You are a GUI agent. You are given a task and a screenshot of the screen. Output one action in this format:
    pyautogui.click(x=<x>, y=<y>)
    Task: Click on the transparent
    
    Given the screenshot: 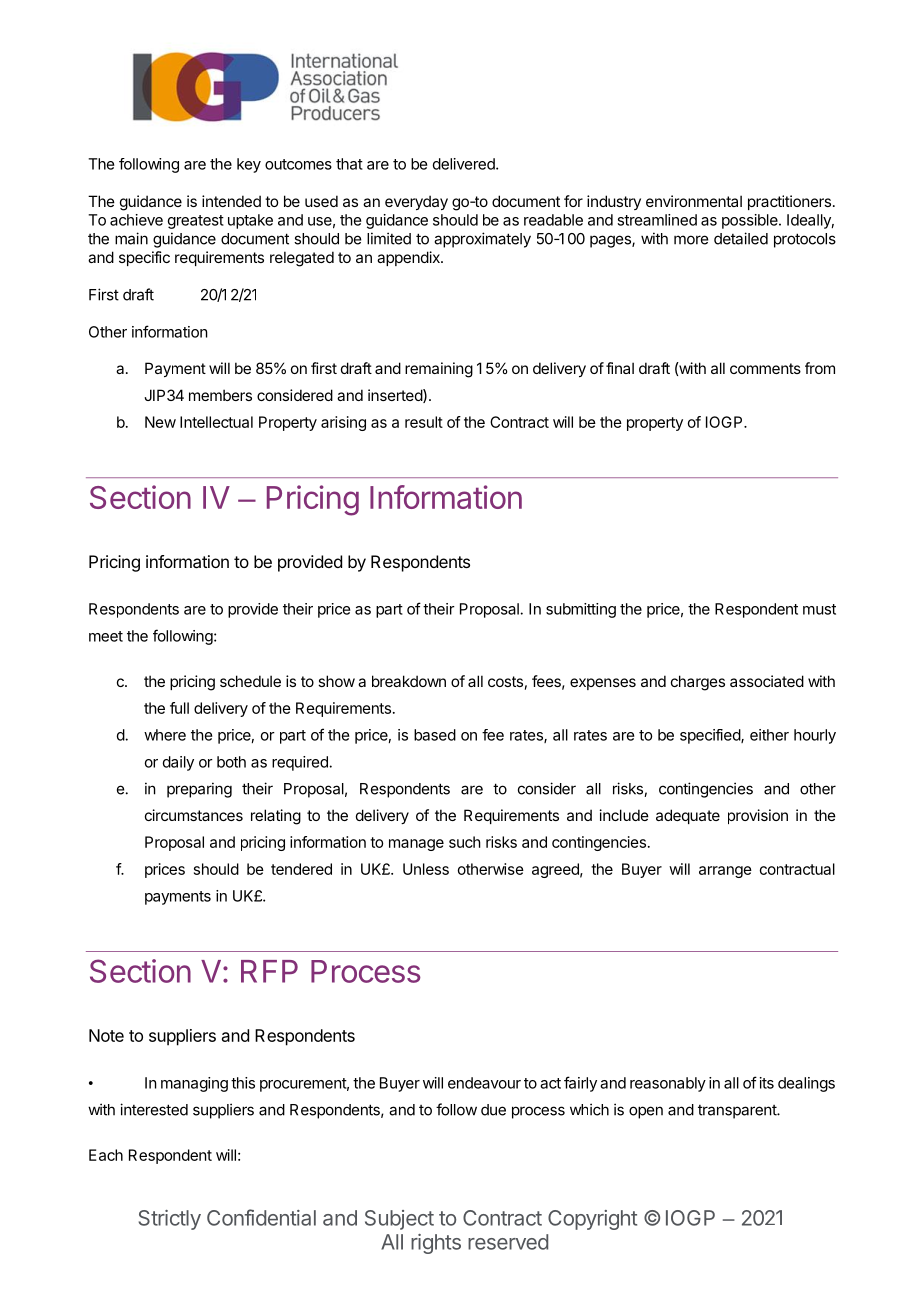 What is the action you would take?
    pyautogui.click(x=738, y=1112)
